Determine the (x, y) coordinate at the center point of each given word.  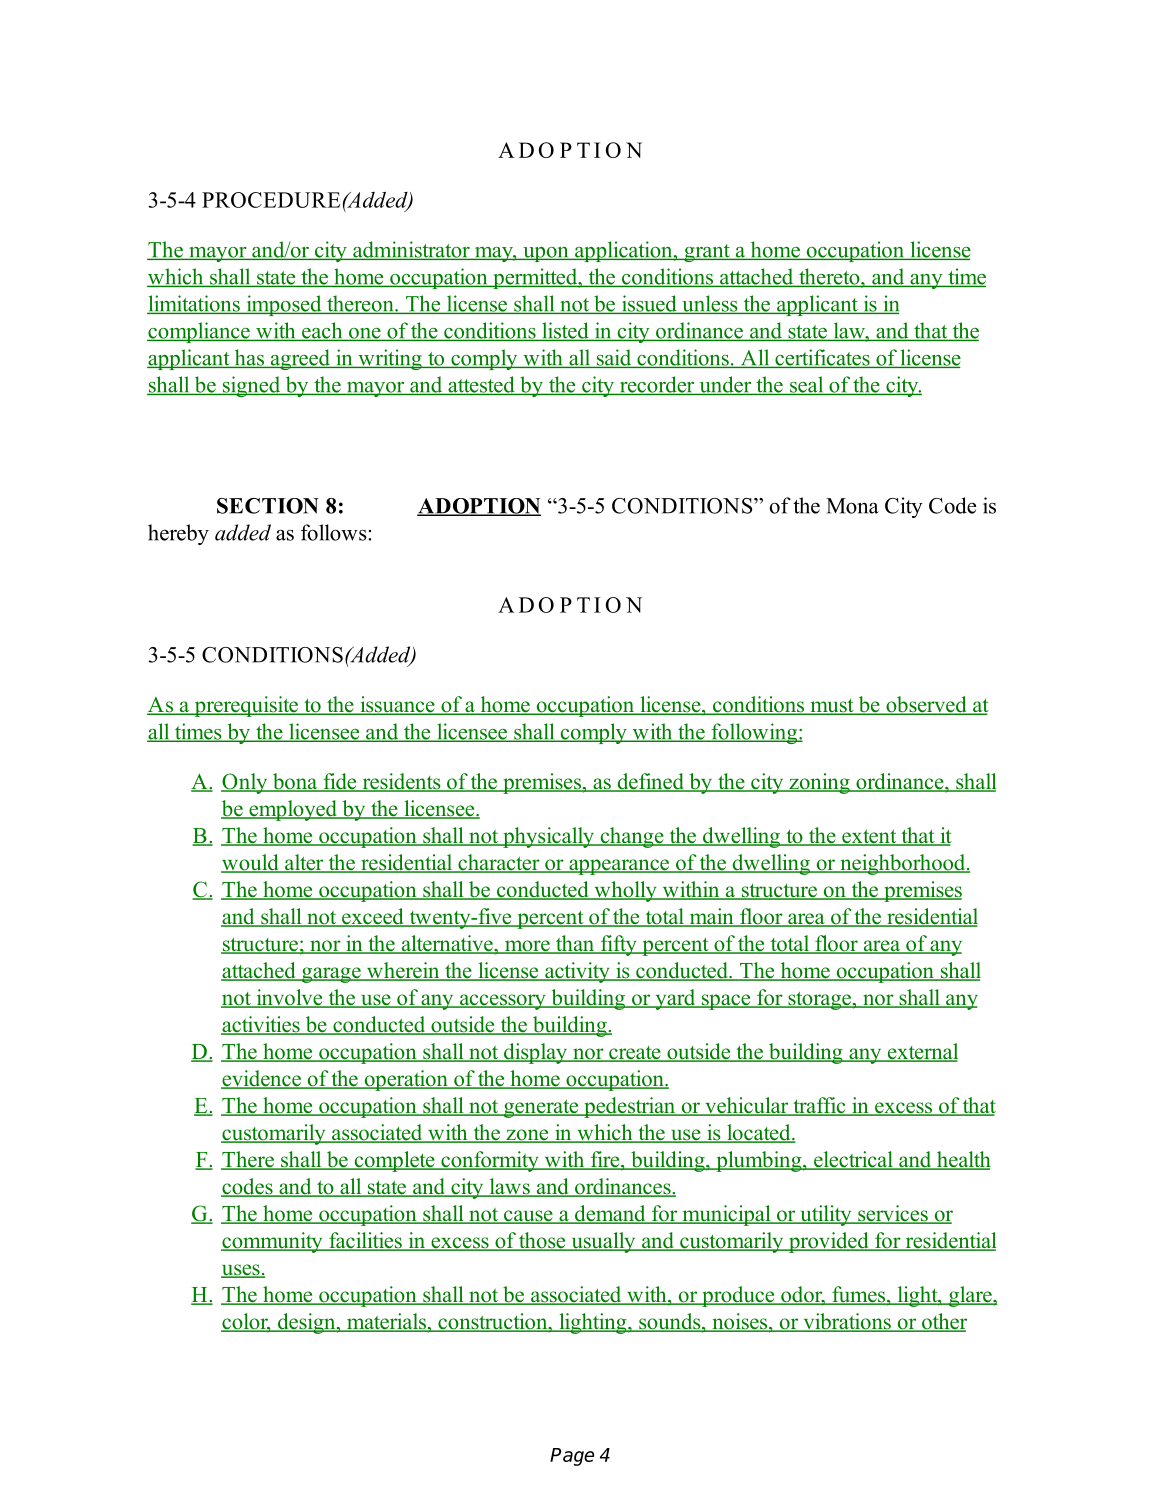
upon (546, 254)
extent (869, 837)
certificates (822, 358)
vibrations (847, 1322)
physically (549, 837)
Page (572, 1457)
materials (386, 1322)
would (251, 863)
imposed (284, 305)
